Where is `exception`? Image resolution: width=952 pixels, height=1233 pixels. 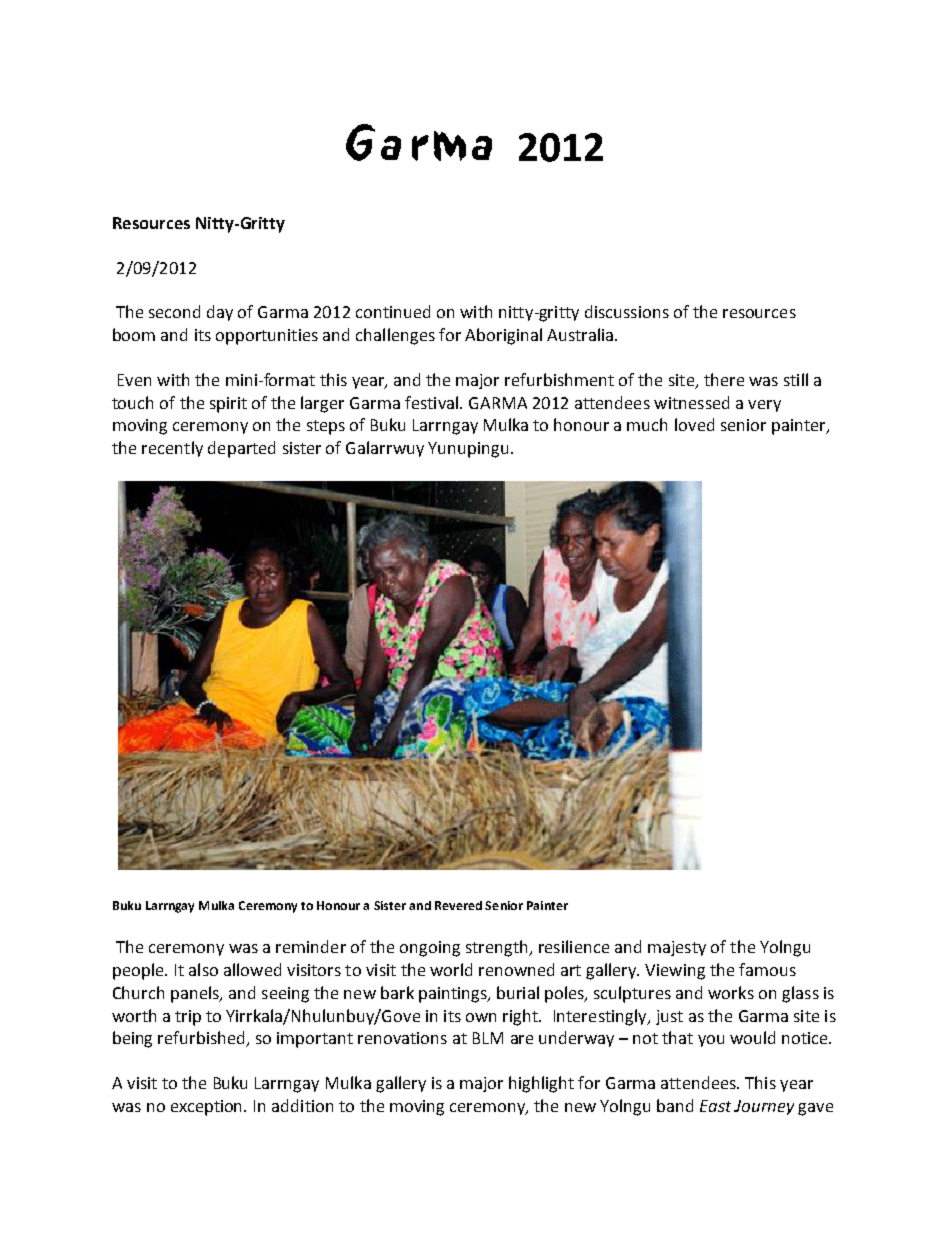 exception is located at coordinates (208, 1108).
